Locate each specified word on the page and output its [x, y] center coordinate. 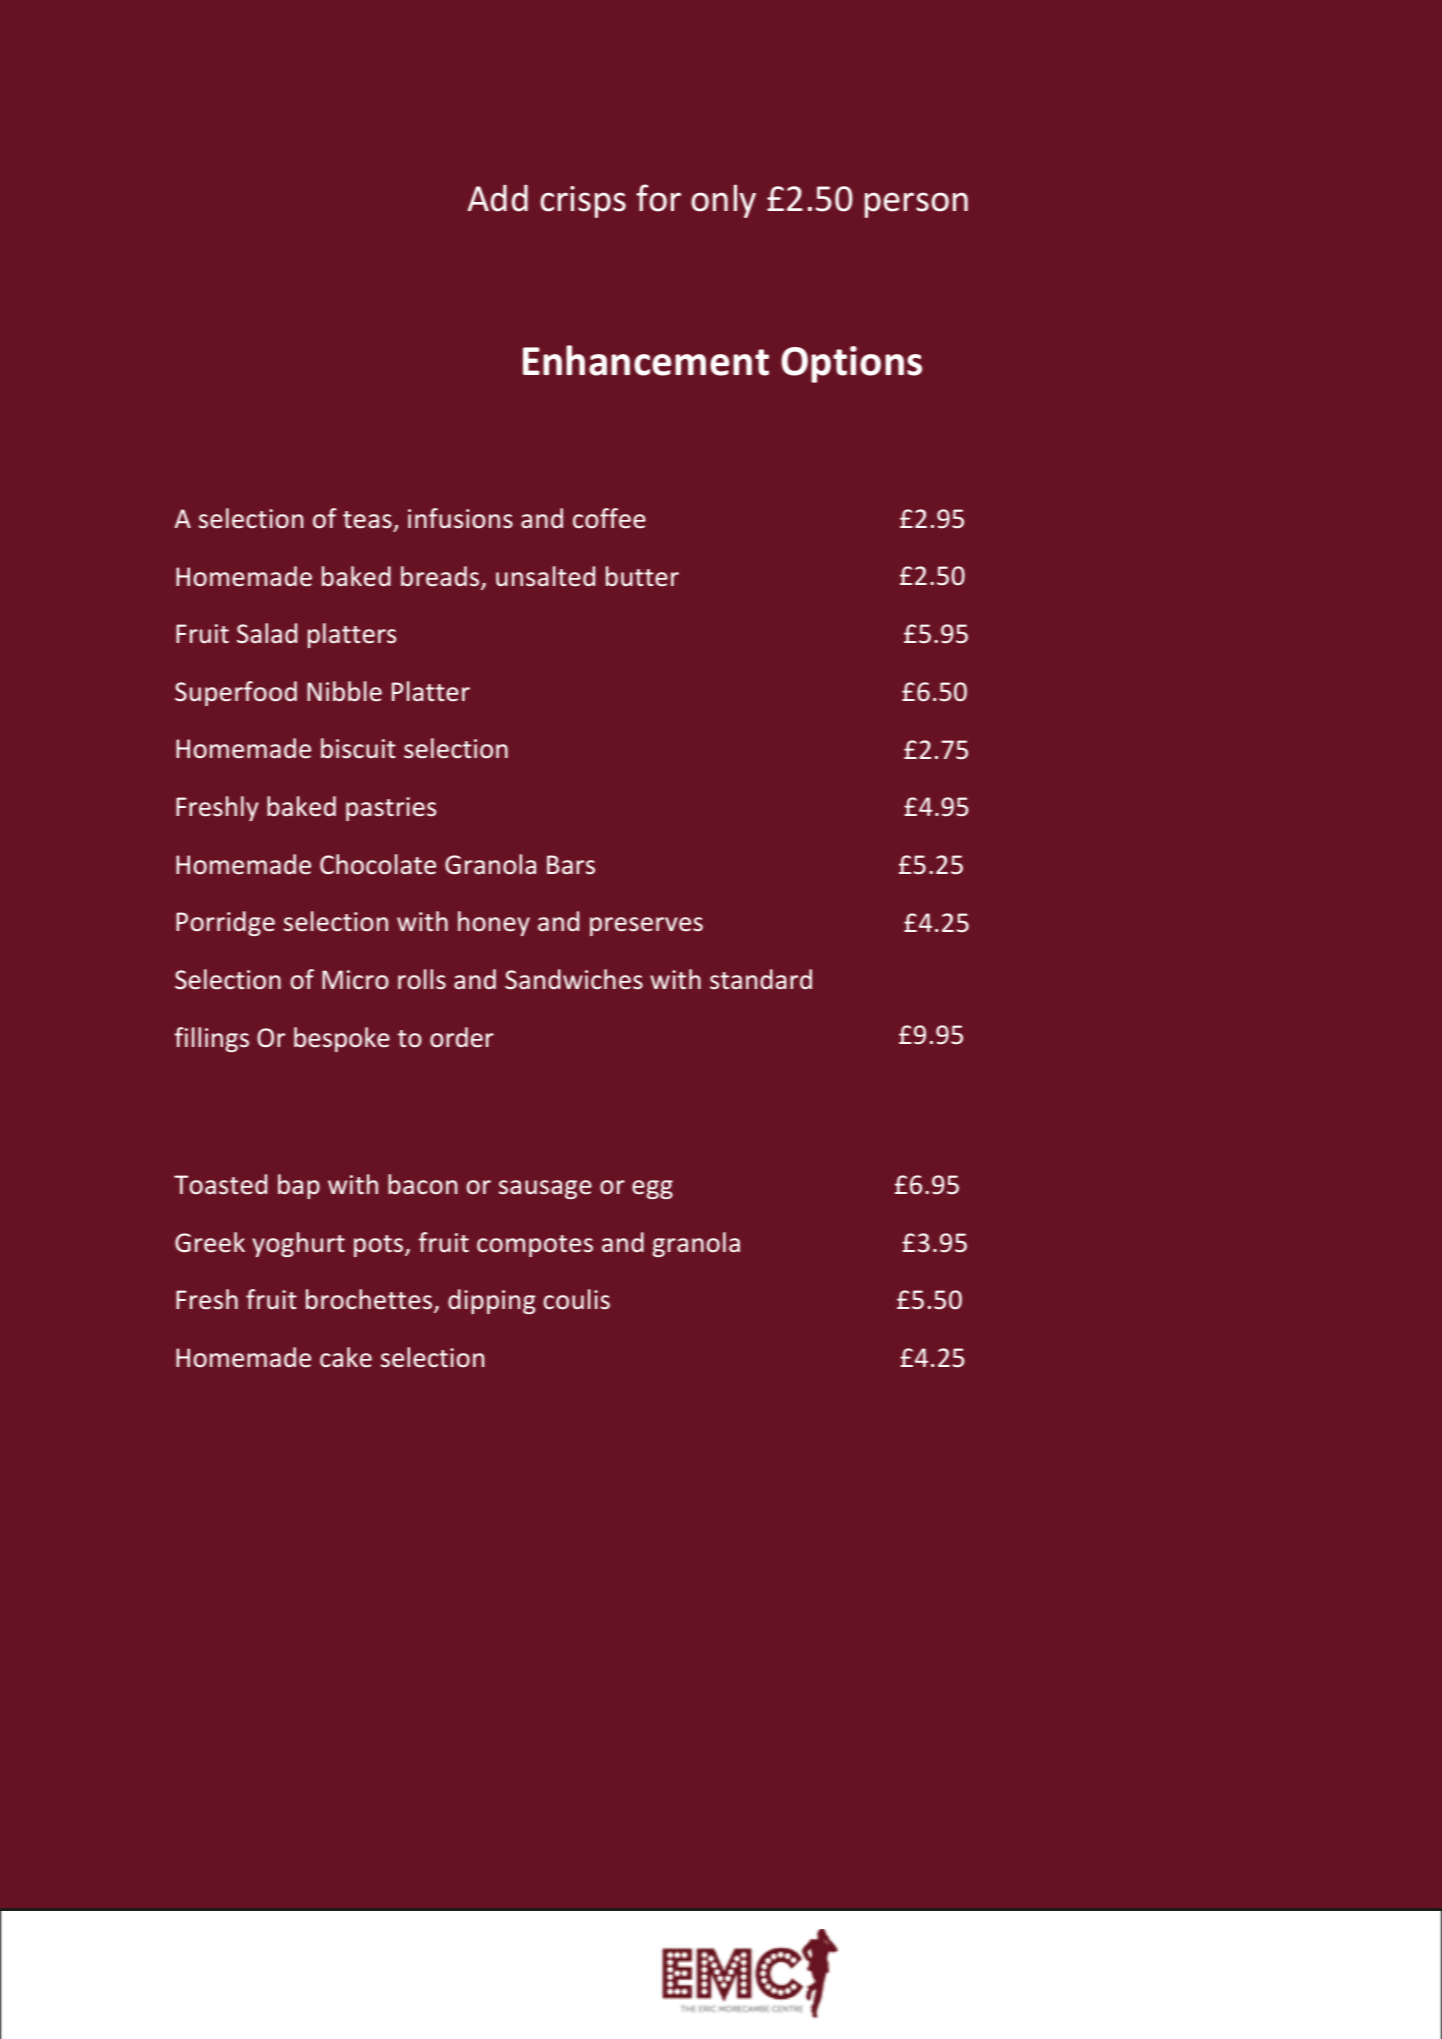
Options [851, 364]
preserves [646, 926]
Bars [571, 864]
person [916, 205]
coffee [609, 518]
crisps [583, 202]
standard [761, 979]
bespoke [342, 1039]
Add [497, 198]
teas [367, 520]
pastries [391, 809]
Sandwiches [574, 979]
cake [346, 1357]
